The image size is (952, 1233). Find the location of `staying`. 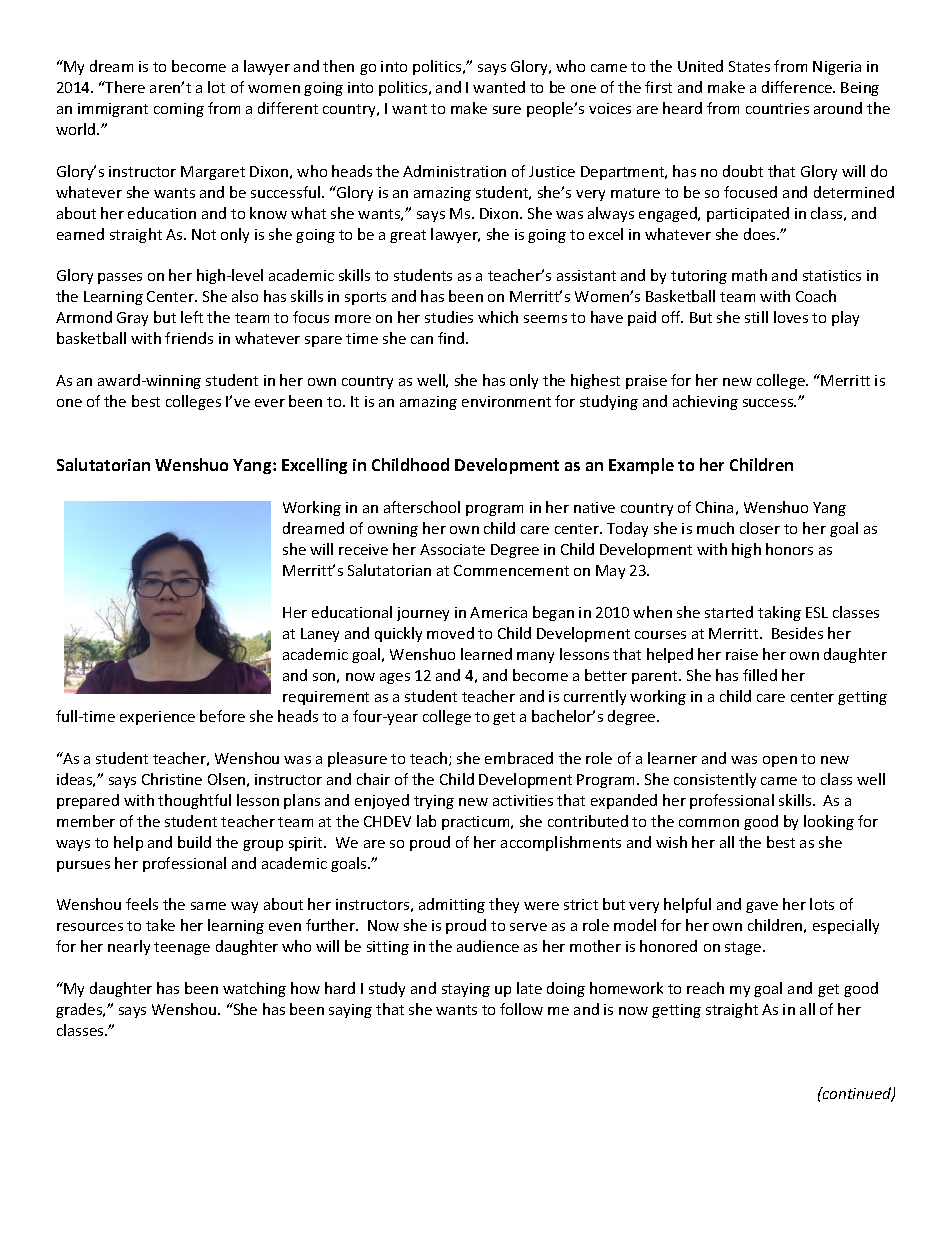

staying is located at coordinates (466, 990).
